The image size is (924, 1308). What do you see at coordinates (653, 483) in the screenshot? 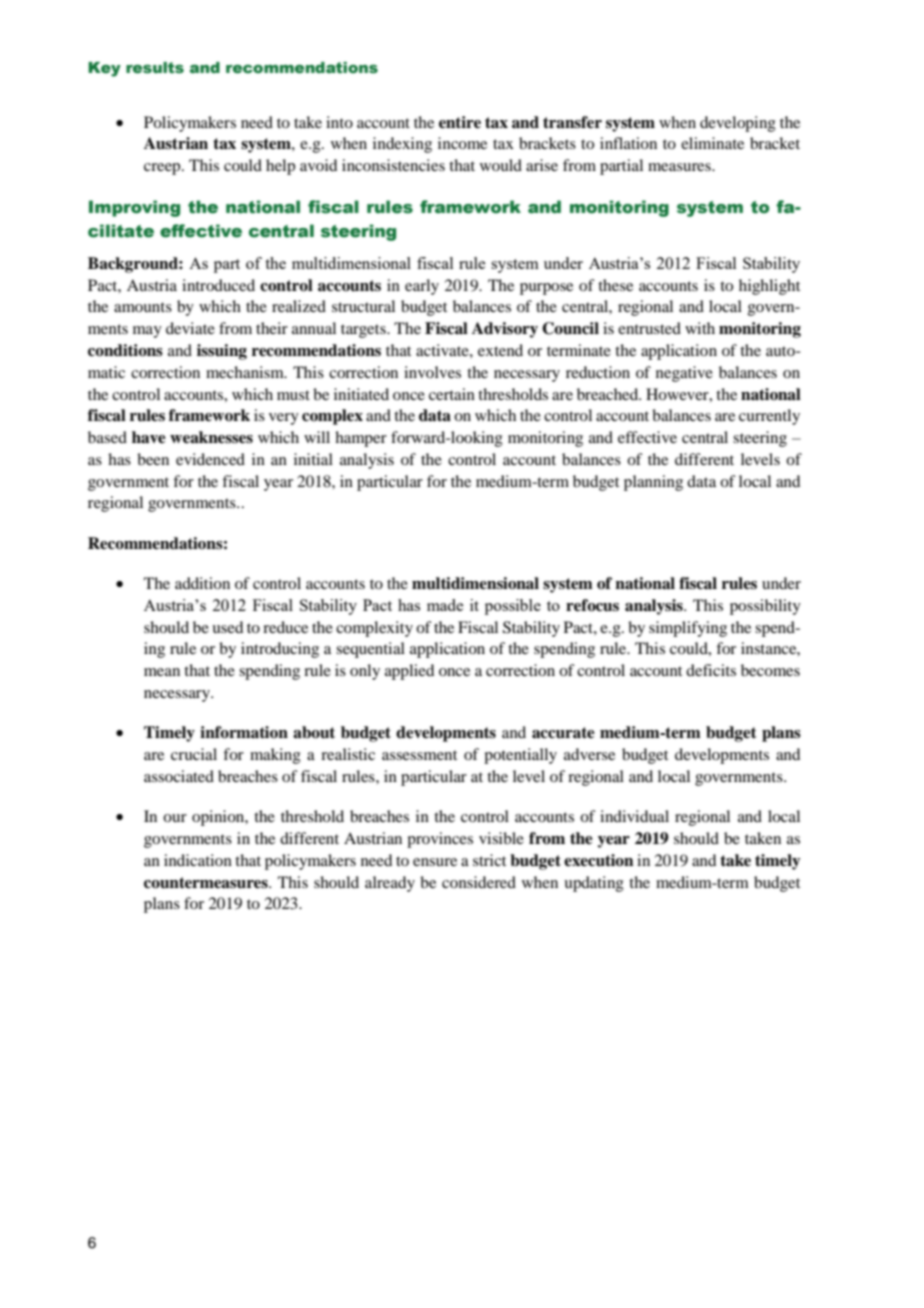
I see `planning` at bounding box center [653, 483].
